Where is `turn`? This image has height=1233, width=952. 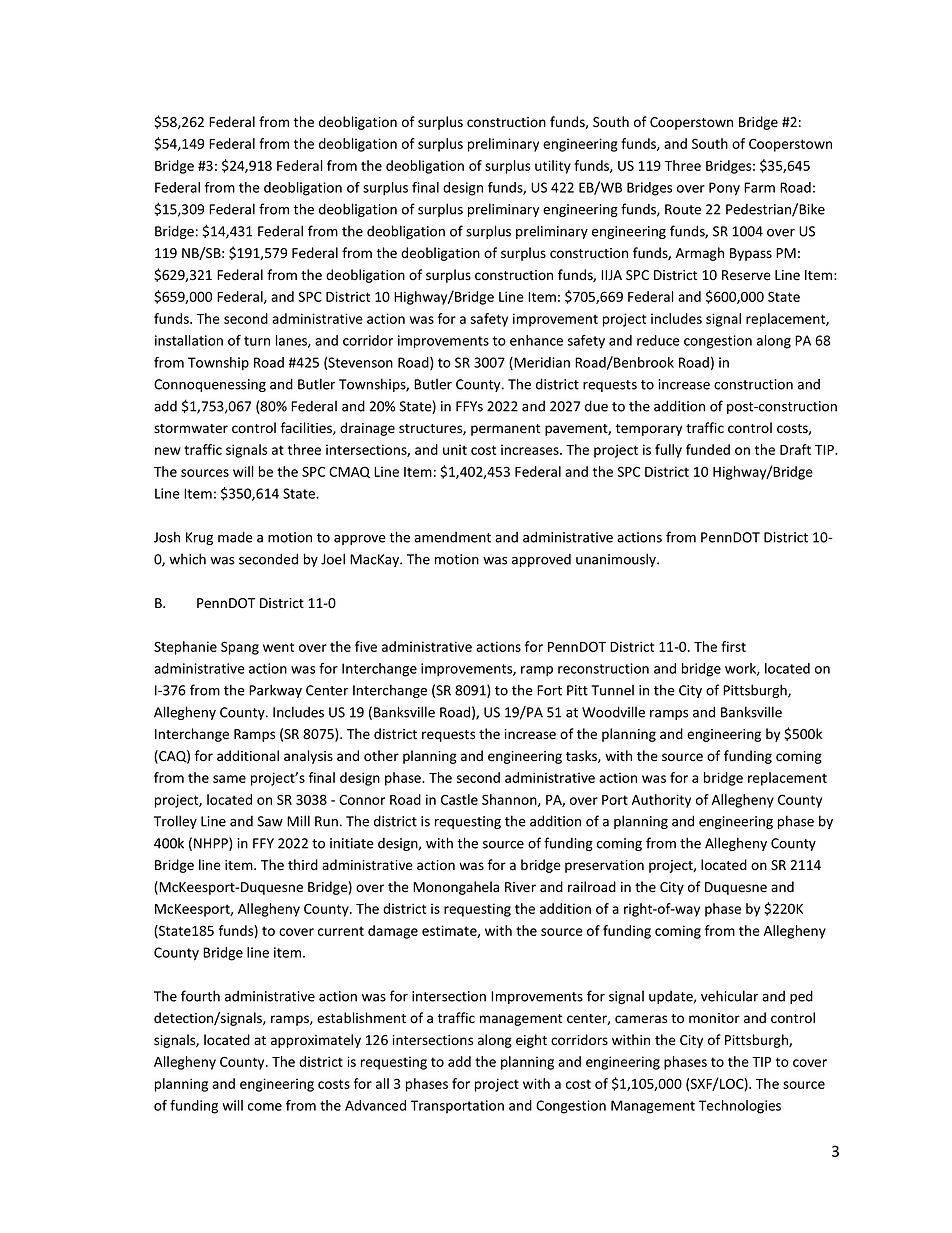
turn is located at coordinates (257, 341).
